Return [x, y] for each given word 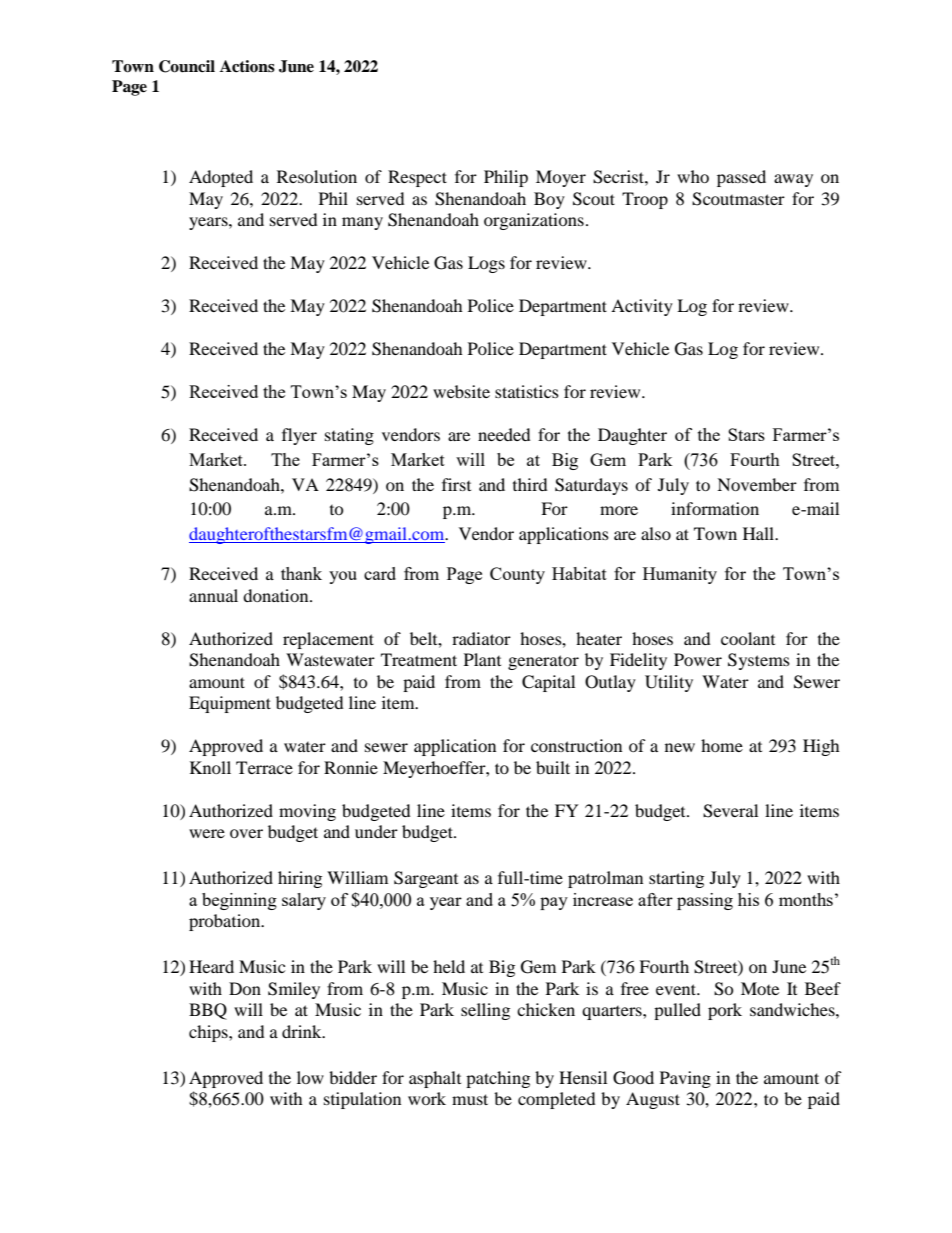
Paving [685, 1079]
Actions [247, 66]
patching [498, 1079]
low [310, 1077]
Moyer [561, 178]
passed [741, 178]
